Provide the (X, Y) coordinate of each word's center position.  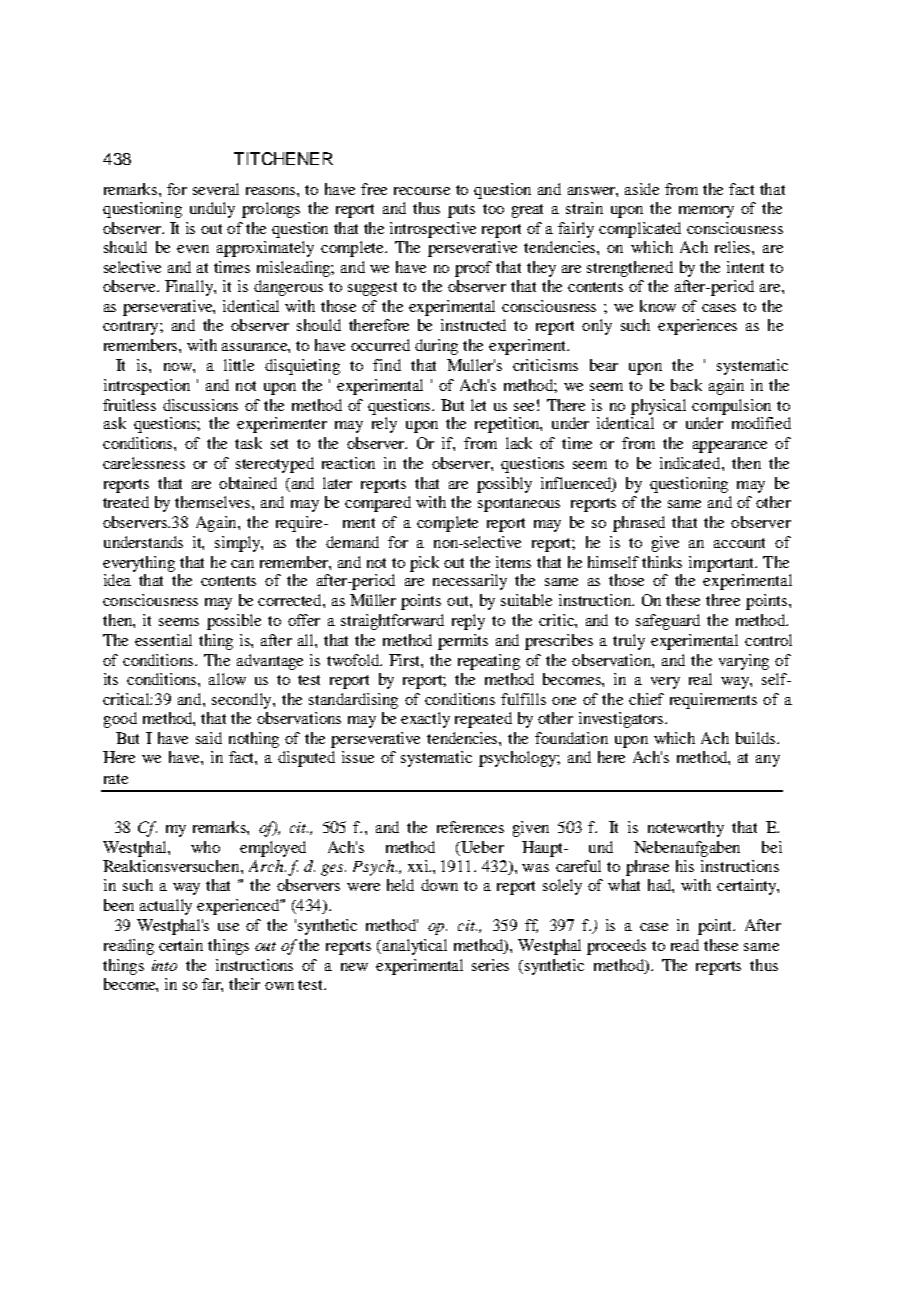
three (723, 600)
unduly (212, 210)
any (768, 761)
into (164, 965)
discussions (200, 405)
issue (358, 757)
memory (706, 212)
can (242, 564)
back (686, 385)
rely (384, 425)
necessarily (470, 582)
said (209, 738)
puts (461, 211)
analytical (415, 947)
